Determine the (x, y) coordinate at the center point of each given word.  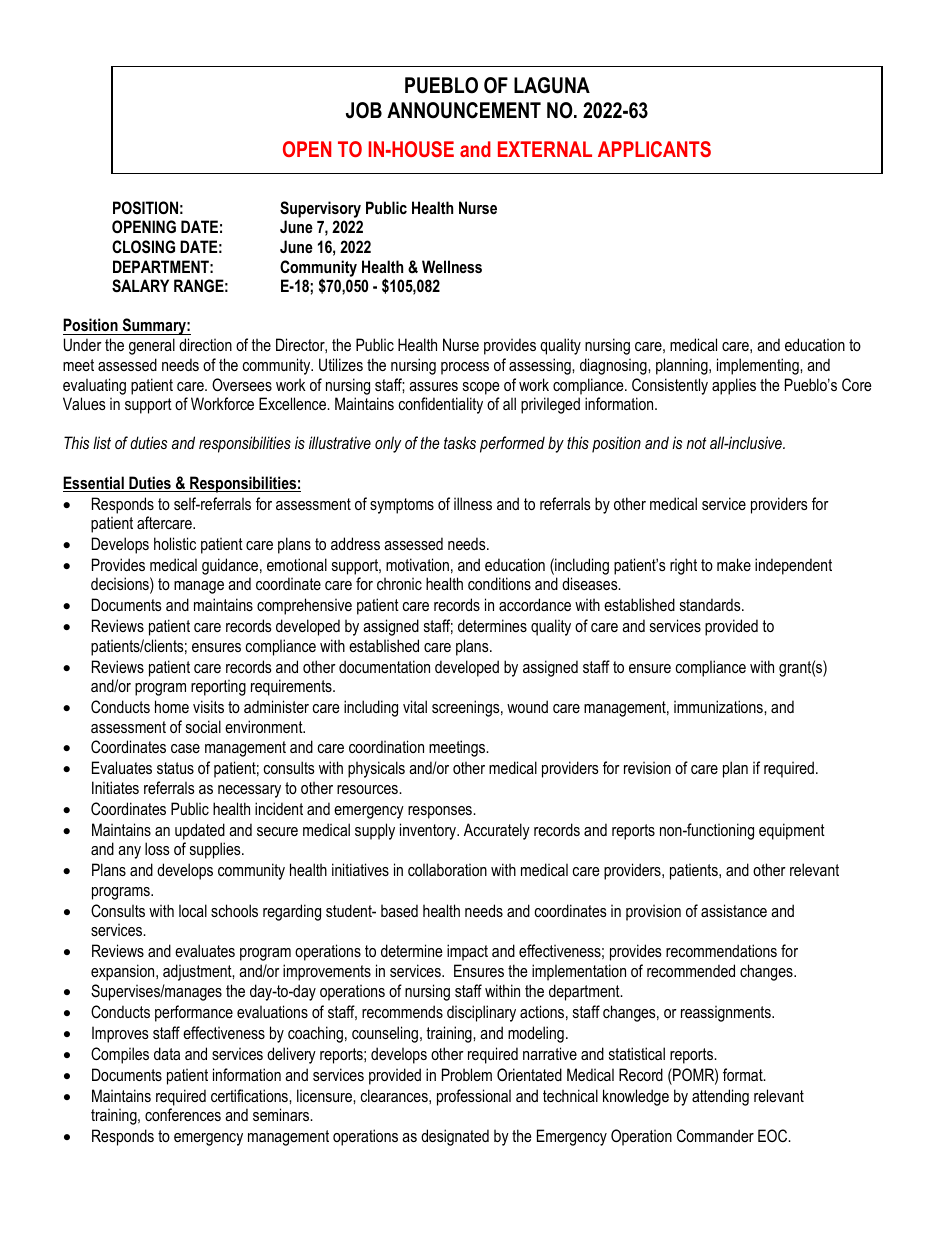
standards (711, 604)
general (152, 346)
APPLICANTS (654, 149)
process (465, 368)
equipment (792, 831)
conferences (183, 1114)
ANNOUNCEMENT (464, 110)
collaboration (447, 869)
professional (474, 1097)
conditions (499, 583)
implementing (759, 366)
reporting (218, 687)
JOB (364, 110)
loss (157, 848)
